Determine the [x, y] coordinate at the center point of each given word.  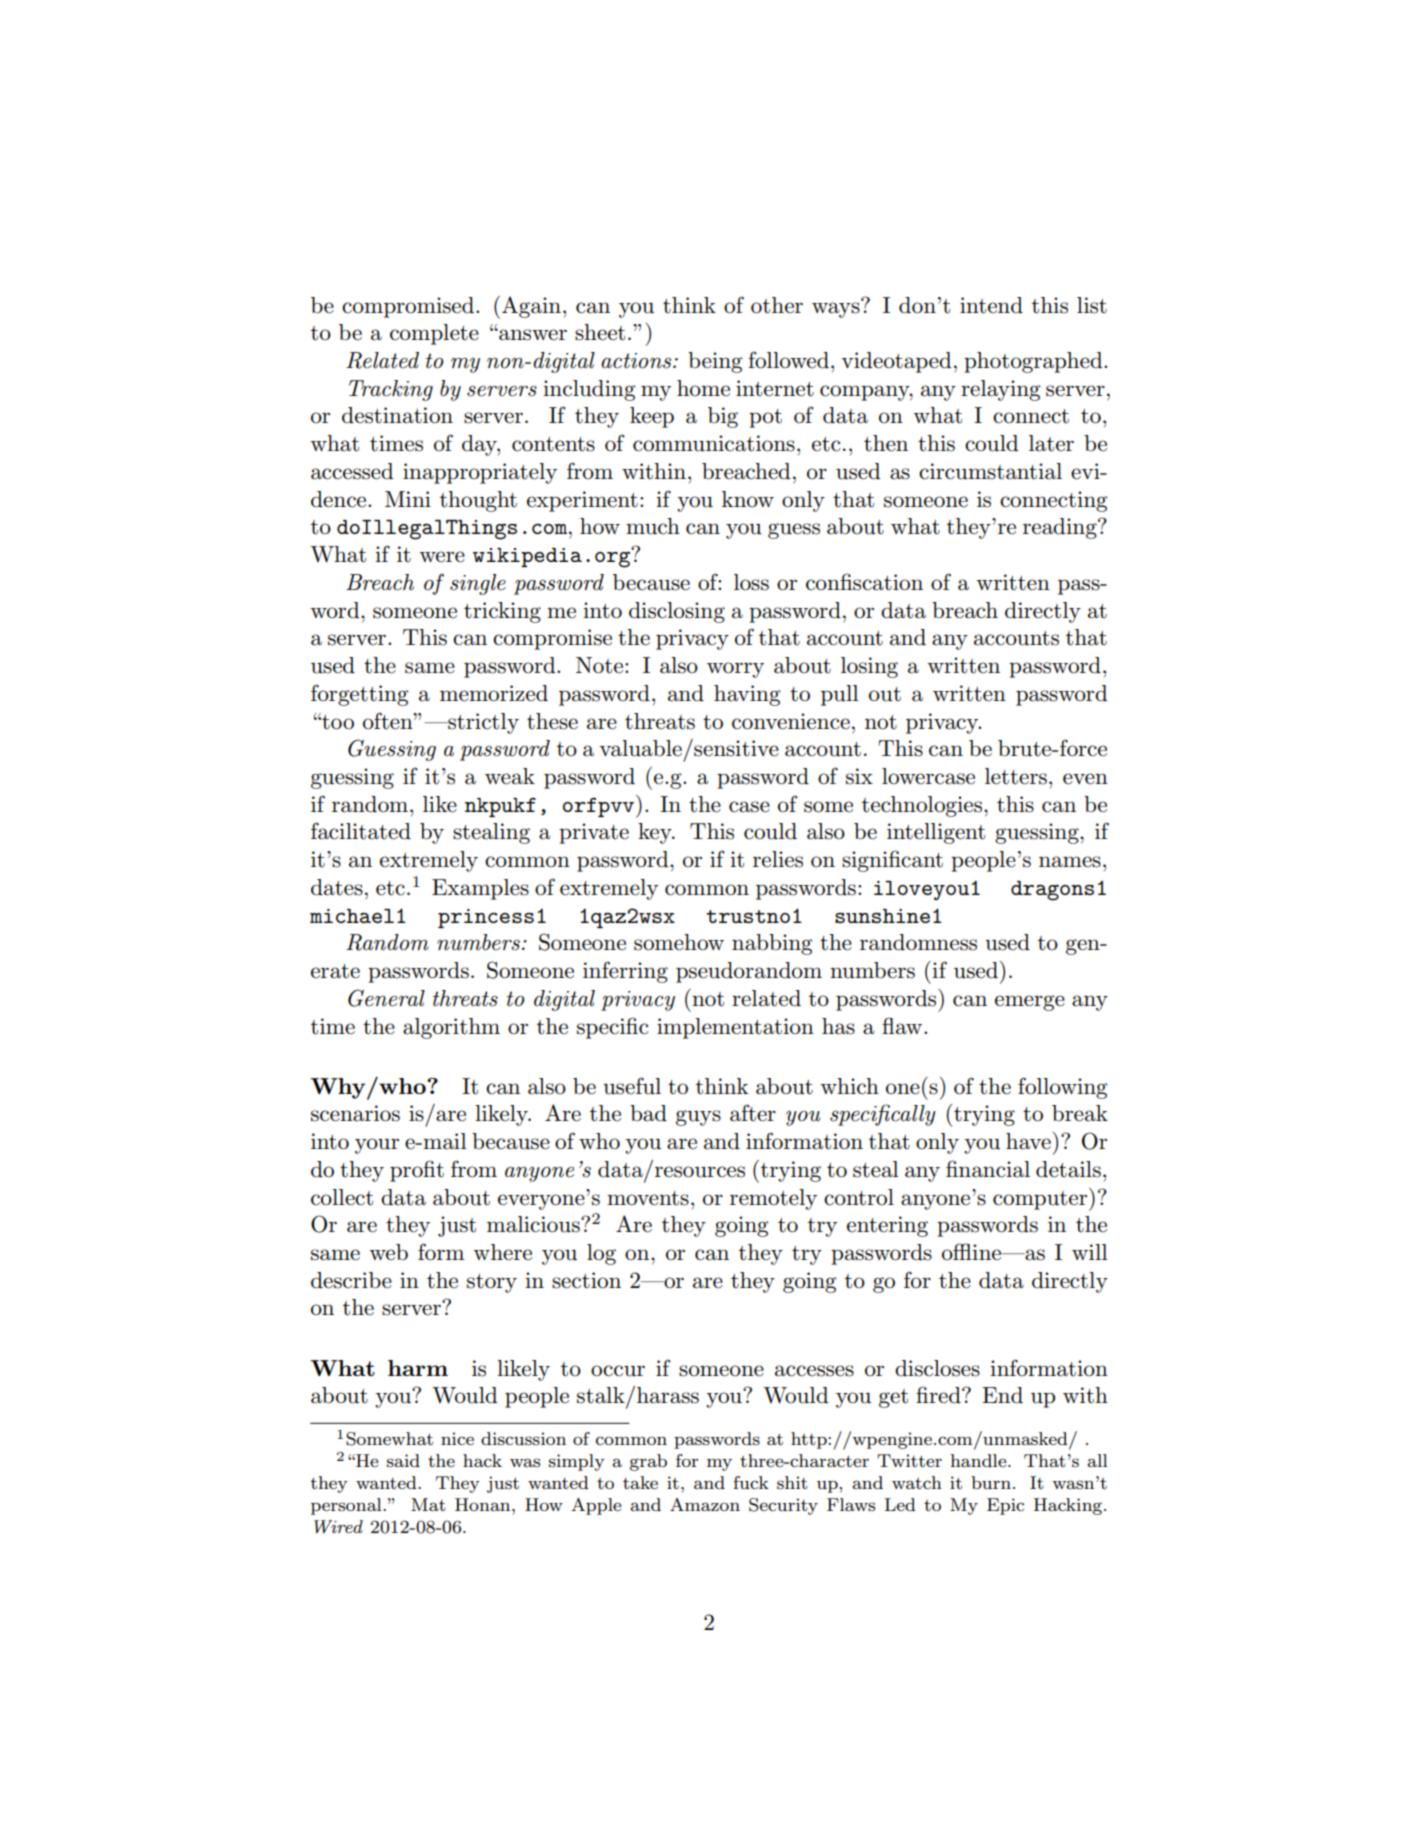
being [715, 362]
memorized [494, 693]
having [747, 695]
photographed [1034, 362]
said [403, 1460]
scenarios [355, 1113]
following [1063, 1088]
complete [434, 334]
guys [698, 1118]
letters [1016, 776]
